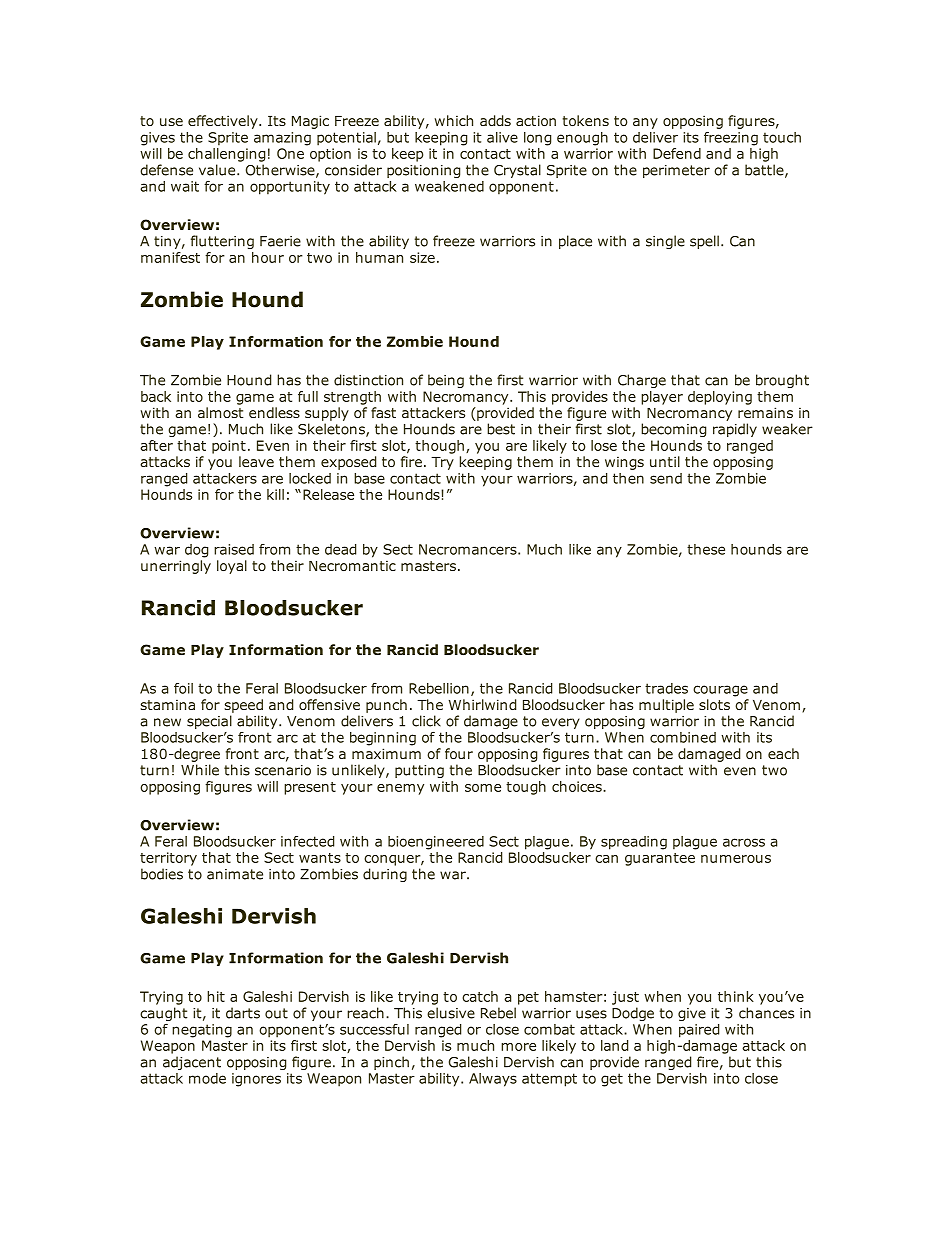  I want to click on loyal, so click(232, 567).
